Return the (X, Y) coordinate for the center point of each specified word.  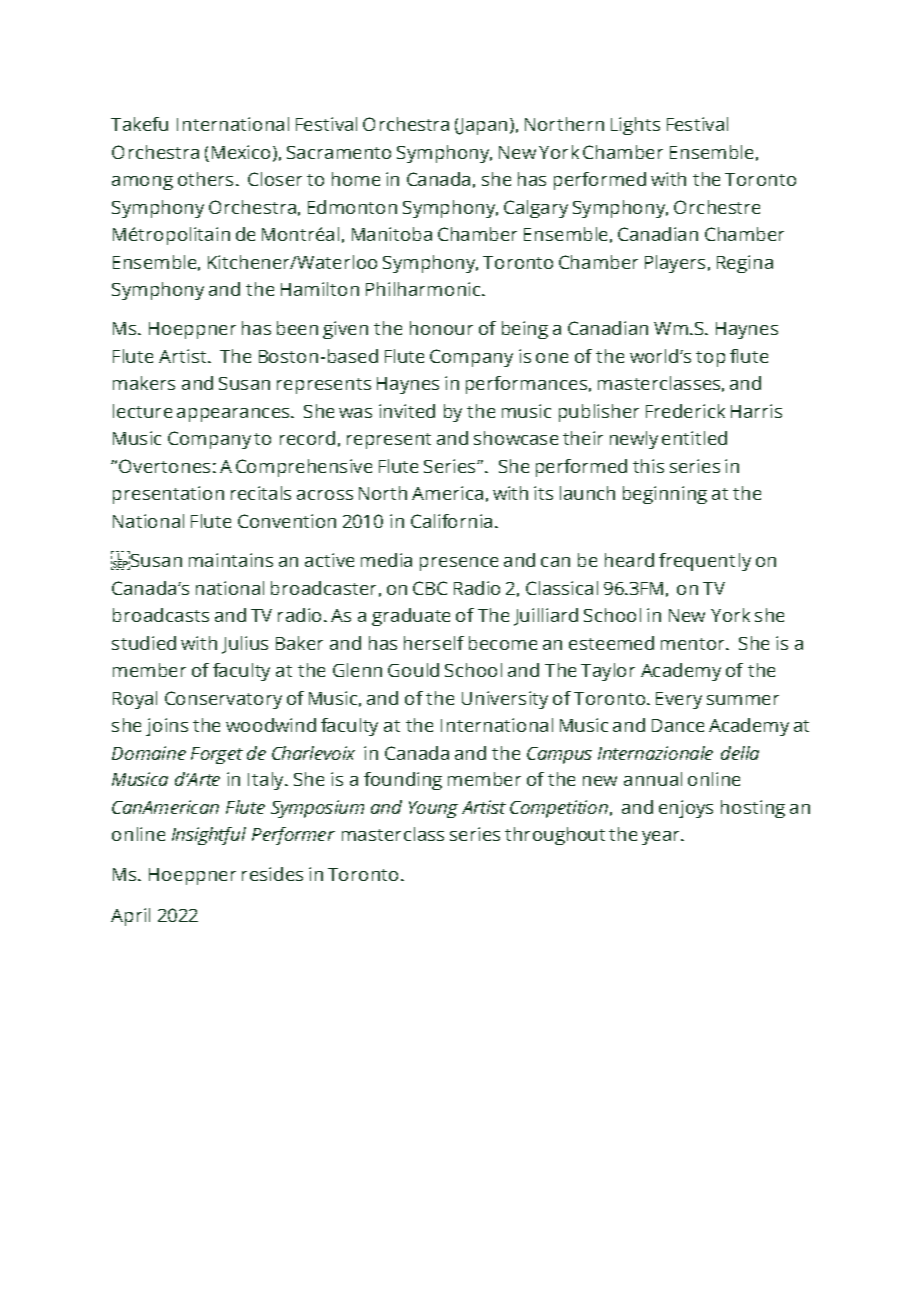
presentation (168, 495)
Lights (635, 126)
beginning (665, 495)
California (451, 521)
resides (272, 874)
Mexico (241, 152)
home (356, 179)
